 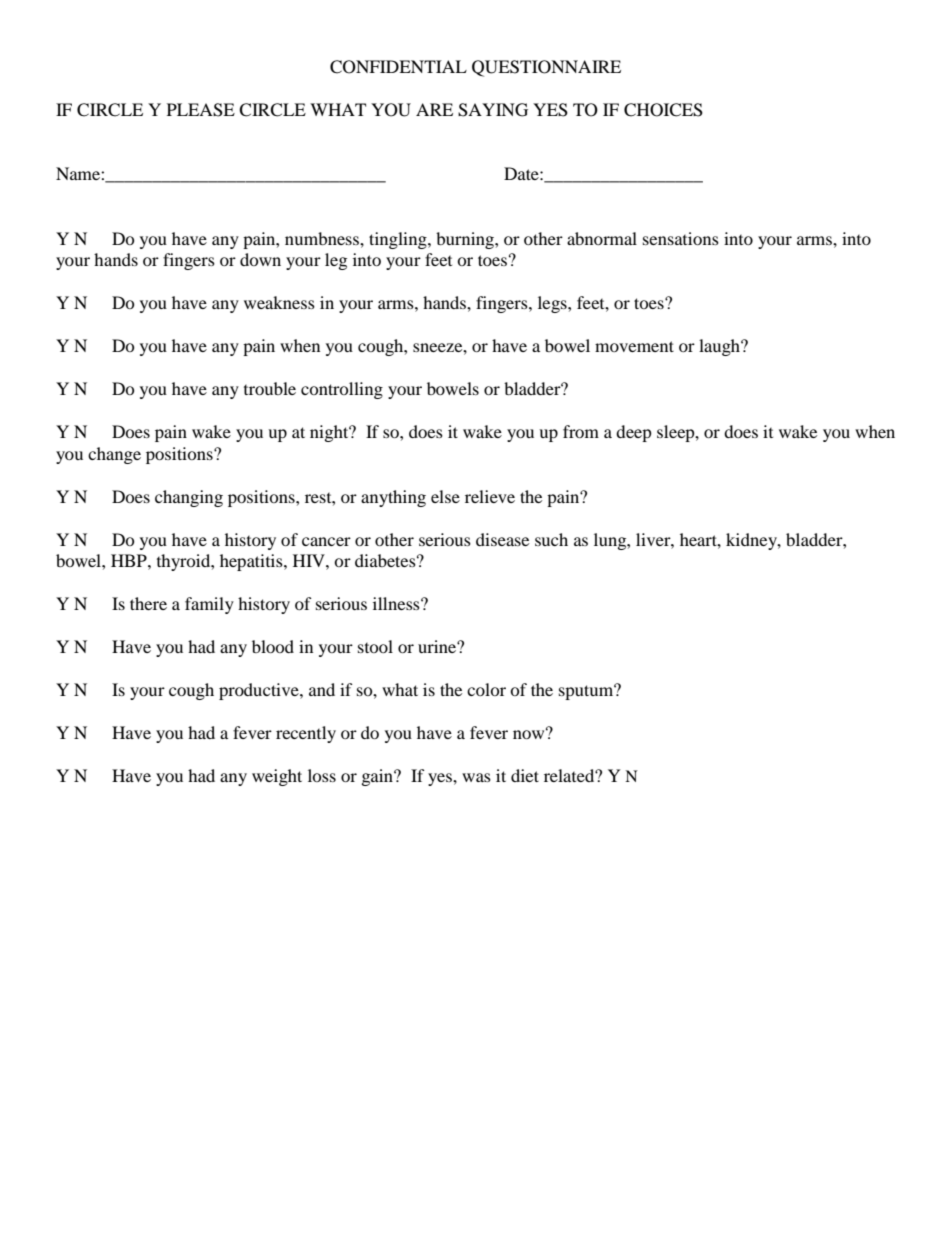 What do you see at coordinates (398, 67) in the screenshot?
I see `CONFIDENTIAL` at bounding box center [398, 67].
